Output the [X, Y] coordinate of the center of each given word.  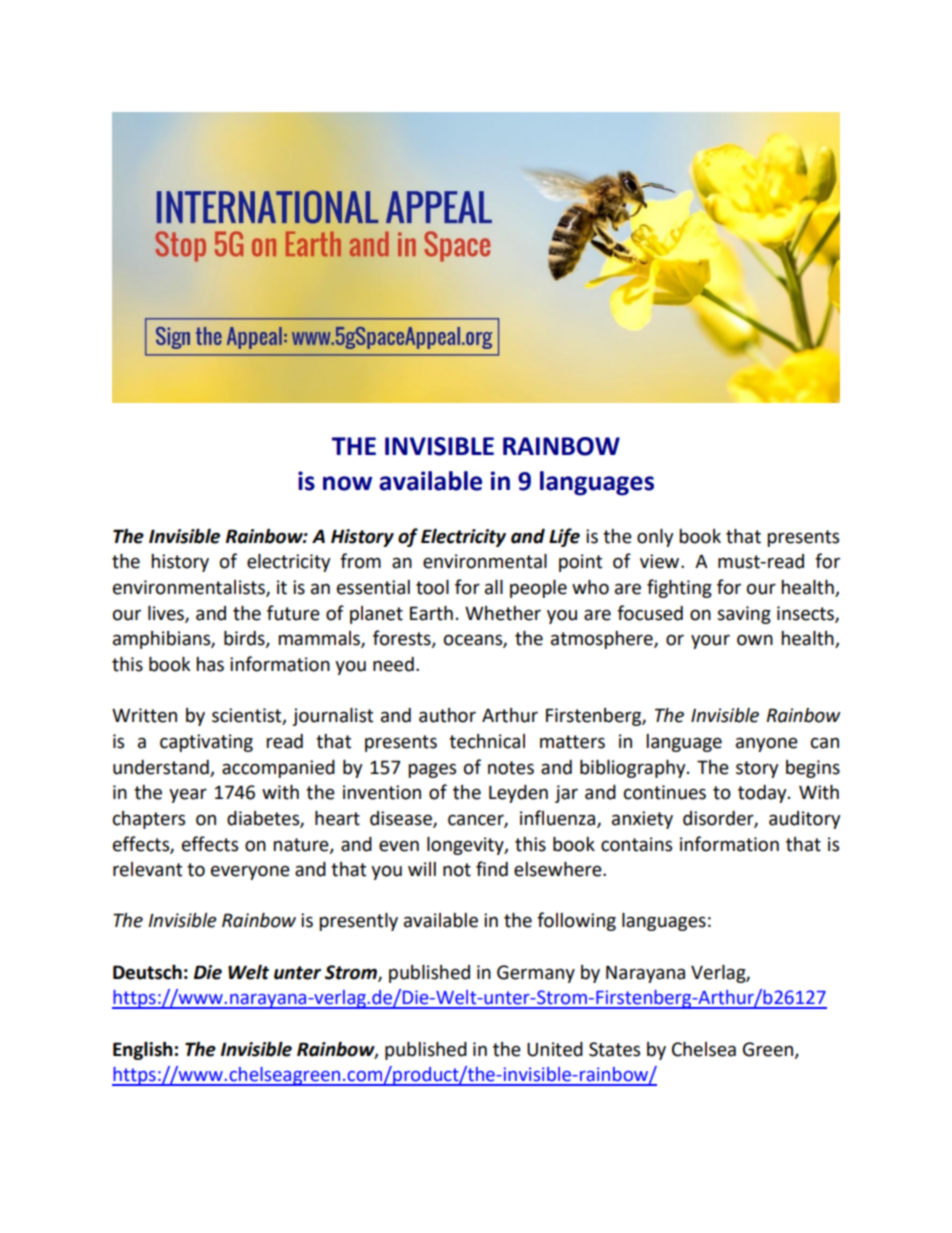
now [347, 483]
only [655, 538]
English [143, 1050]
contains [636, 844]
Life [564, 537]
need [393, 664]
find [492, 869]
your [710, 641]
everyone [250, 872]
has [210, 664]
